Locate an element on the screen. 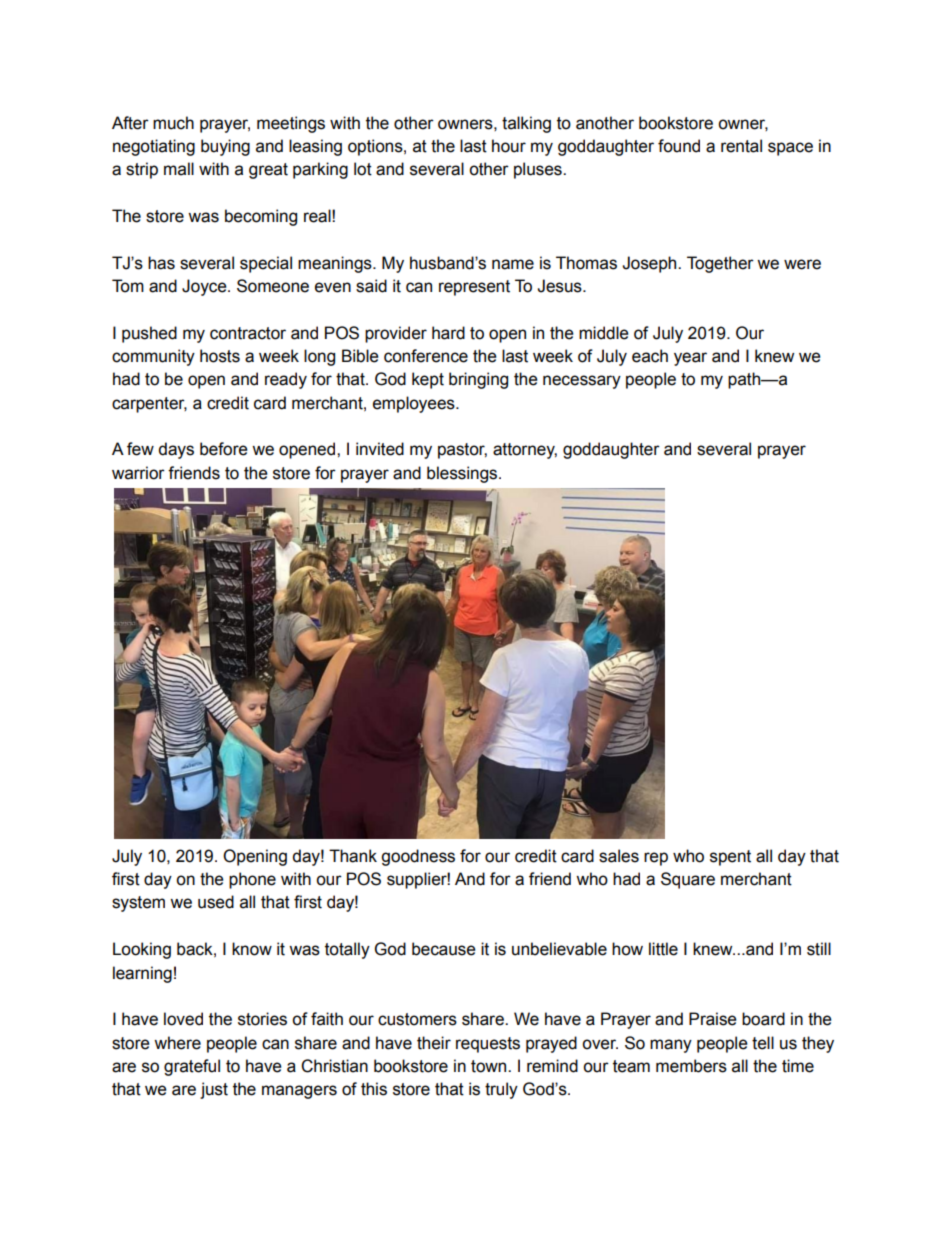 The width and height of the screenshot is (952, 1233). grateful is located at coordinates (192, 1067).
